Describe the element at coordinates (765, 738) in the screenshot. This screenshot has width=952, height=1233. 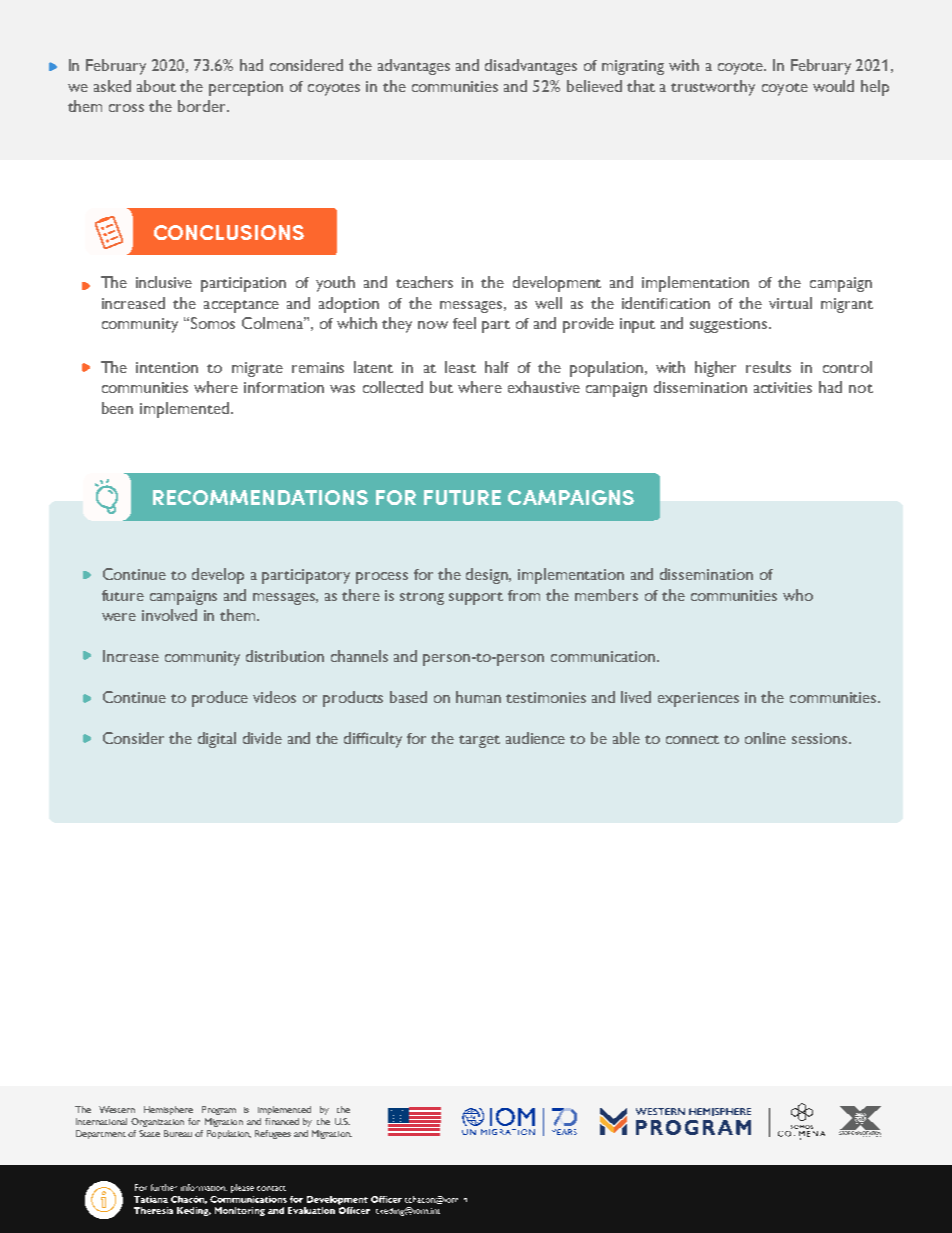
I see `online` at that location.
